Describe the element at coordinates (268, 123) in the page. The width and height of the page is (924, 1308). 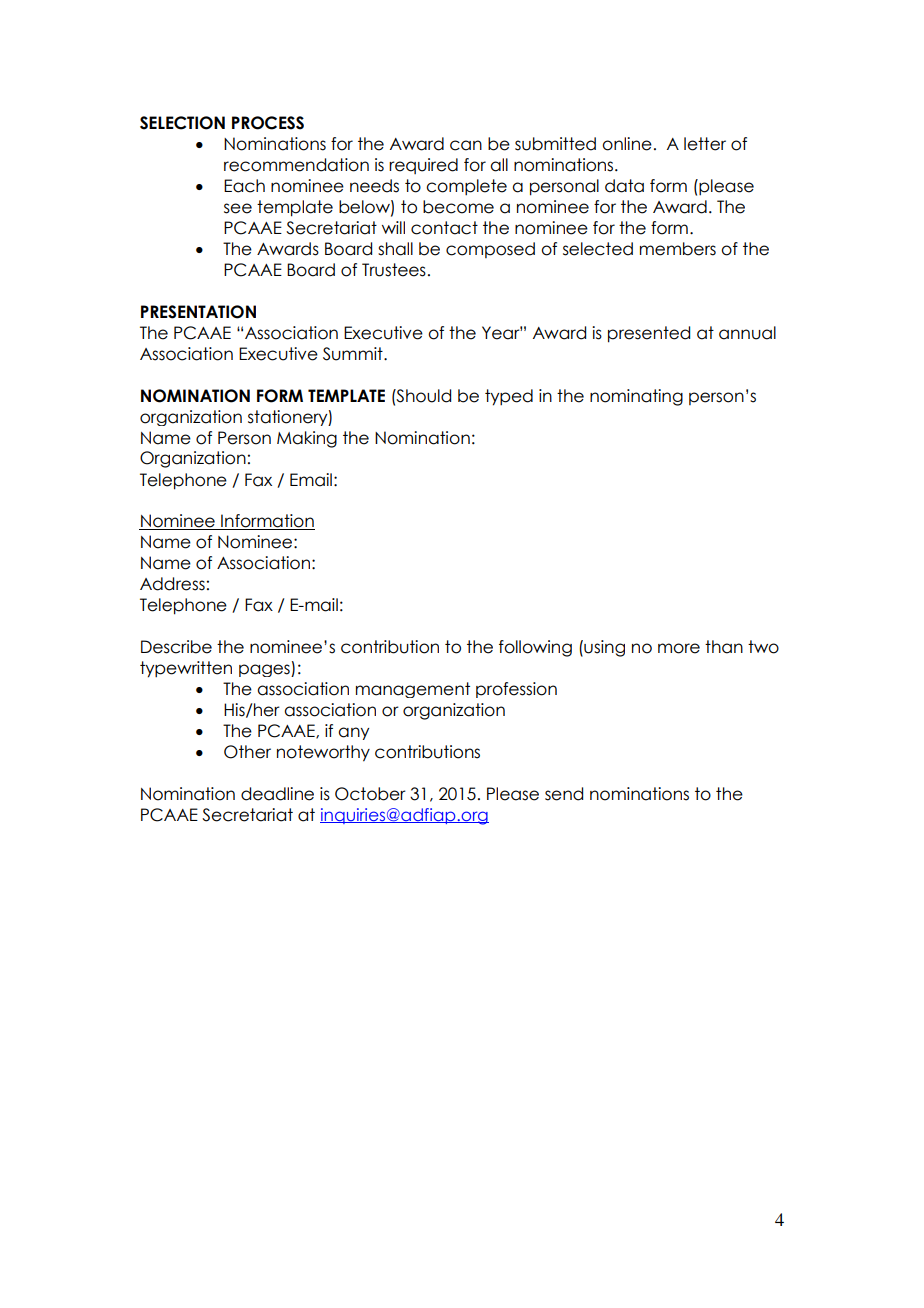
I see `PROCESS` at that location.
